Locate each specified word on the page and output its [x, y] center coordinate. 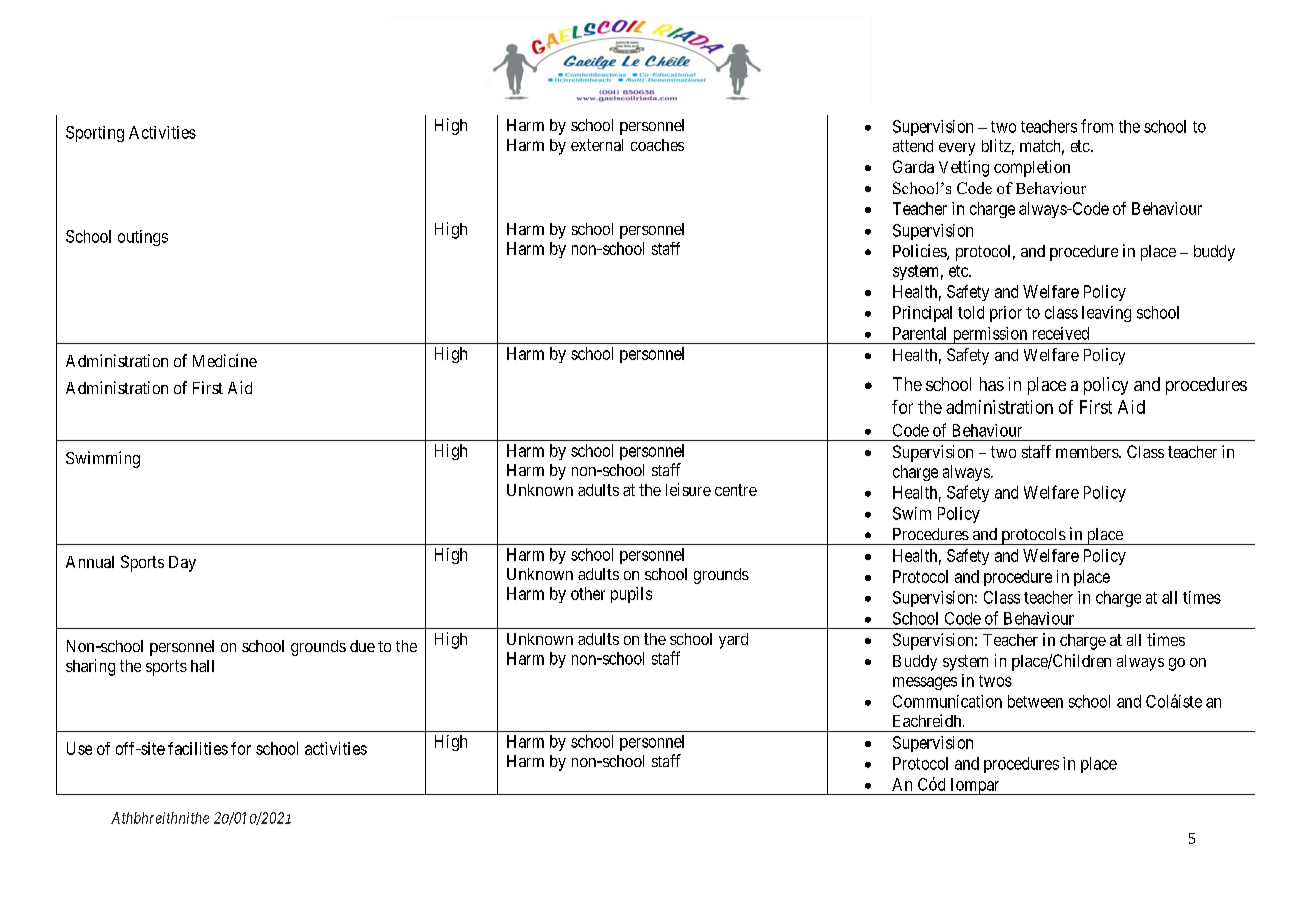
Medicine [225, 360]
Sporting [95, 134]
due [362, 646]
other [588, 593]
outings [143, 238]
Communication [947, 701]
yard [733, 641]
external [597, 145]
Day [182, 564]
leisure [688, 489]
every [957, 149]
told [971, 312]
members [1088, 452]
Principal [922, 314]
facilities [198, 748]
